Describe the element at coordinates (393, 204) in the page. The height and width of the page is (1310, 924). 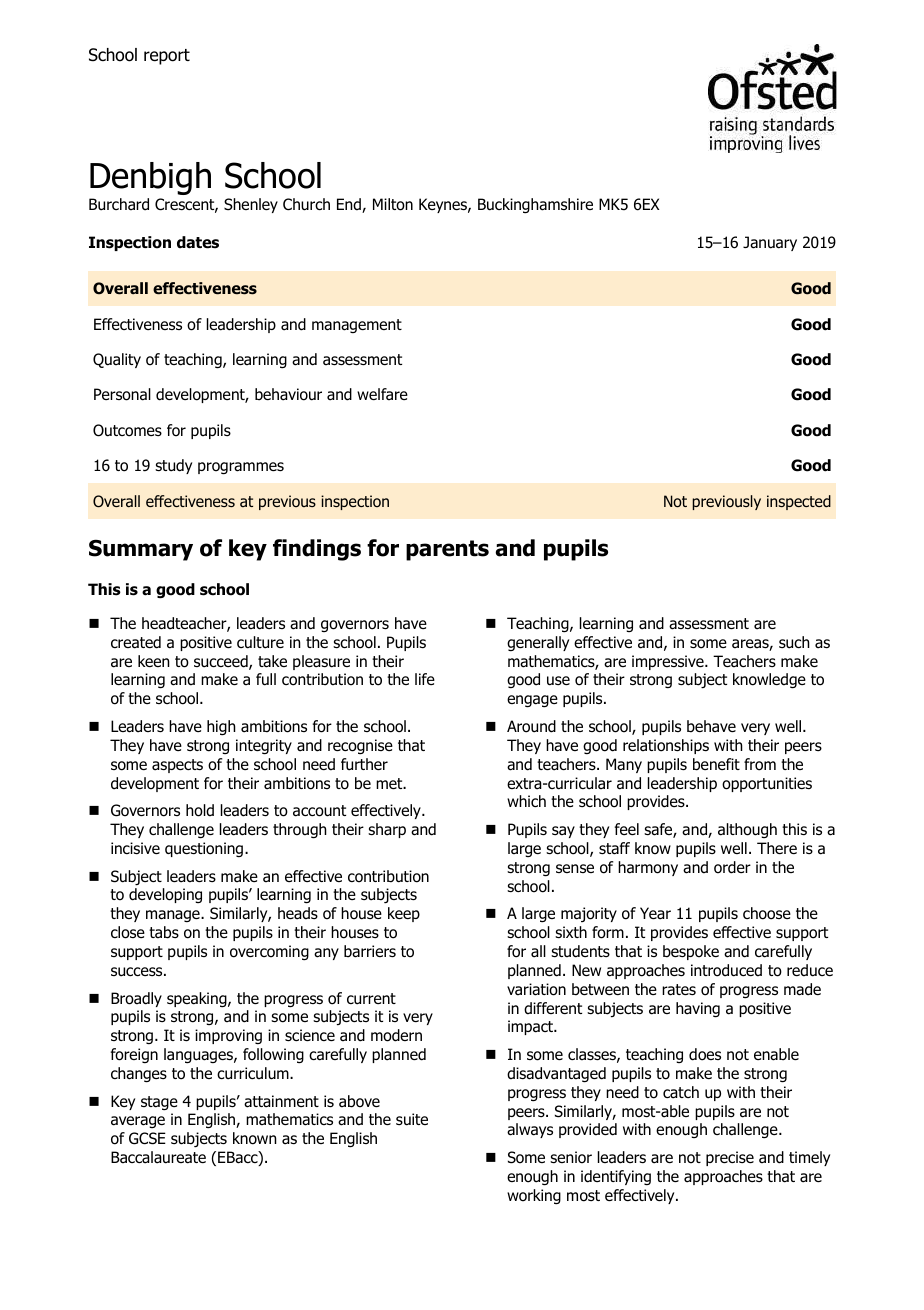
I see `Milton` at that location.
